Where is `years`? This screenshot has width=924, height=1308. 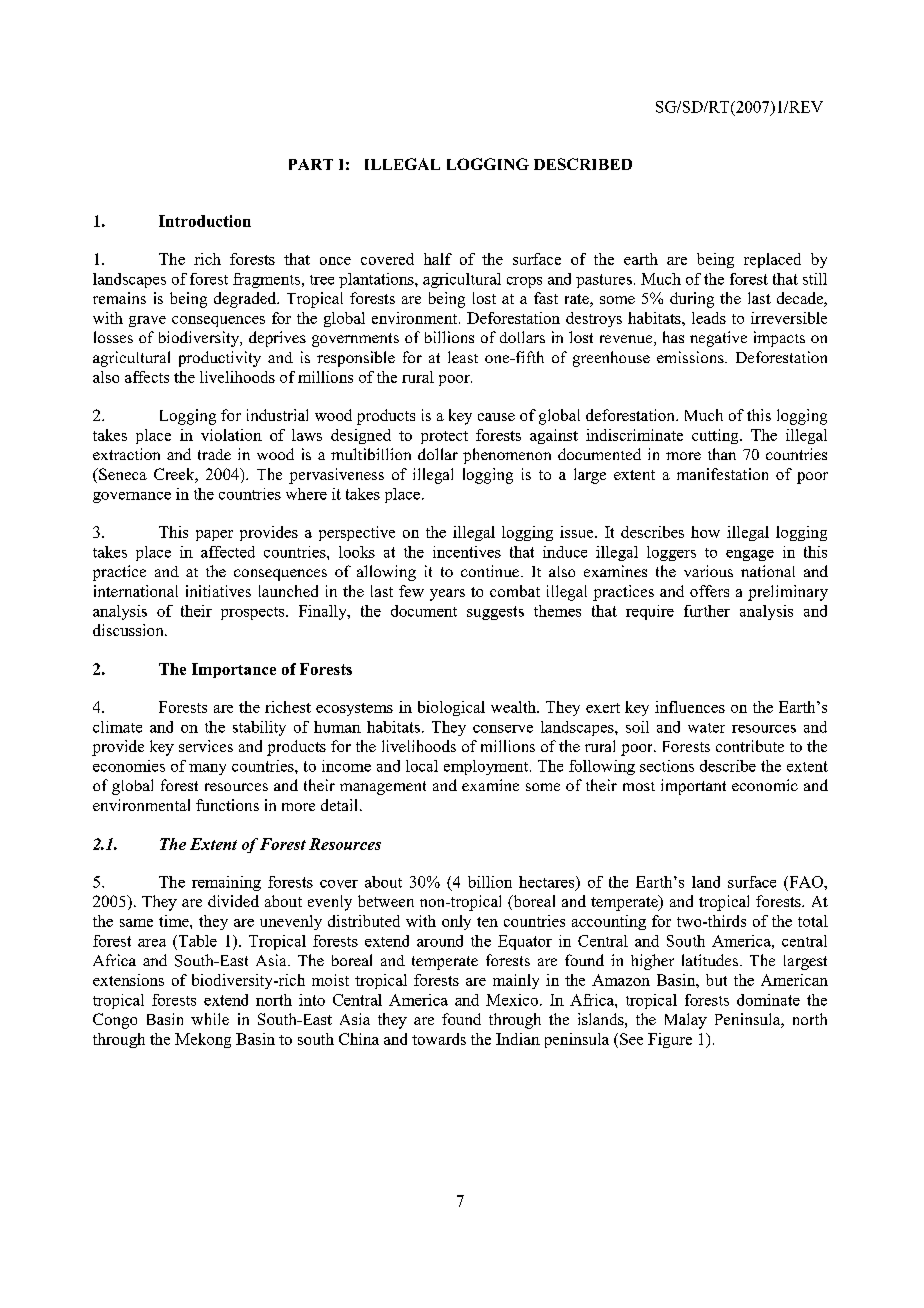 years is located at coordinates (447, 595).
